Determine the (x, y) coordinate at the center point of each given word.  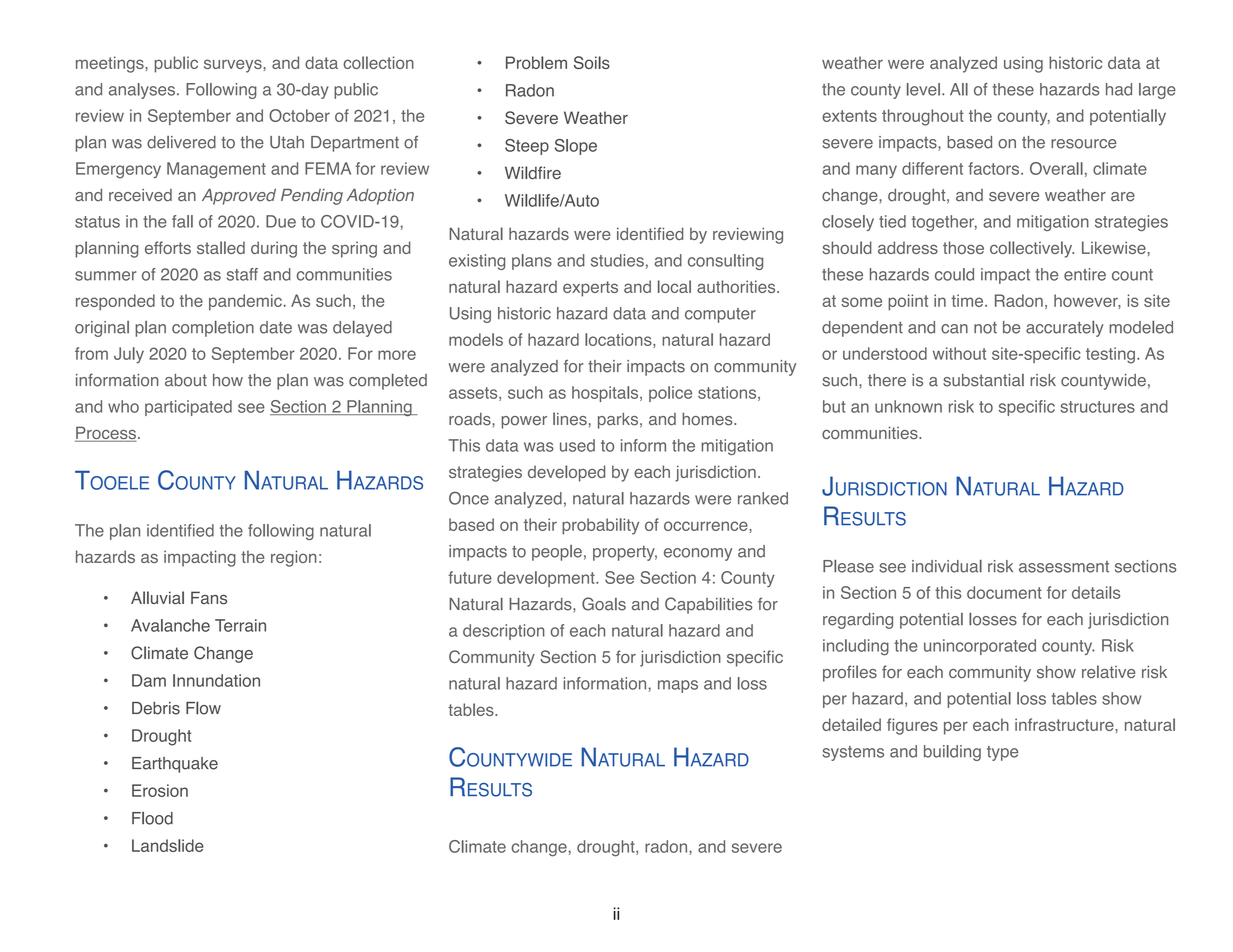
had (1119, 89)
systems (853, 753)
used (577, 445)
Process (106, 434)
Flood (152, 818)
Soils (592, 62)
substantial (983, 380)
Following (221, 91)
